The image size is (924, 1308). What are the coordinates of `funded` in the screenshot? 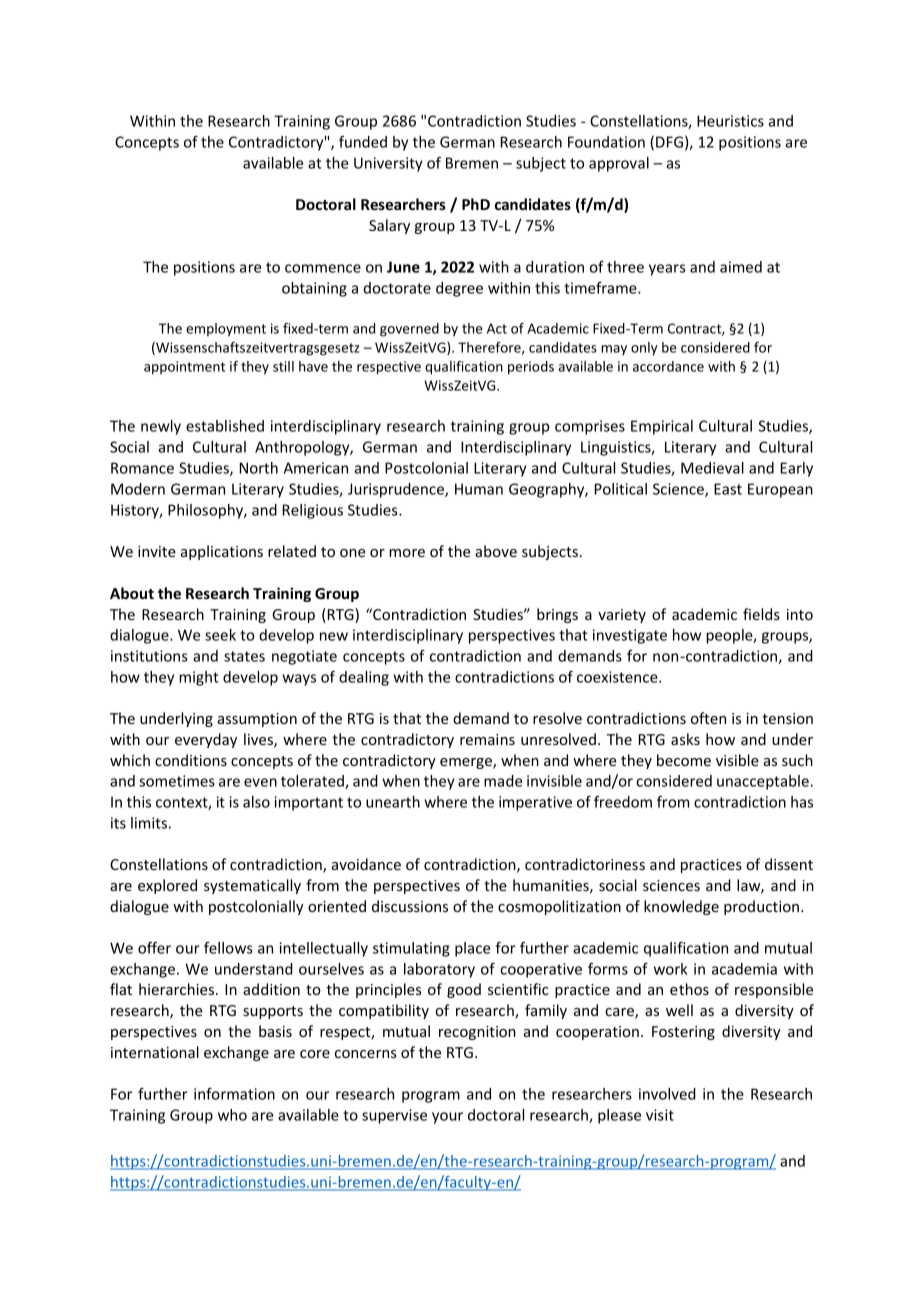 It's located at (363, 142).
